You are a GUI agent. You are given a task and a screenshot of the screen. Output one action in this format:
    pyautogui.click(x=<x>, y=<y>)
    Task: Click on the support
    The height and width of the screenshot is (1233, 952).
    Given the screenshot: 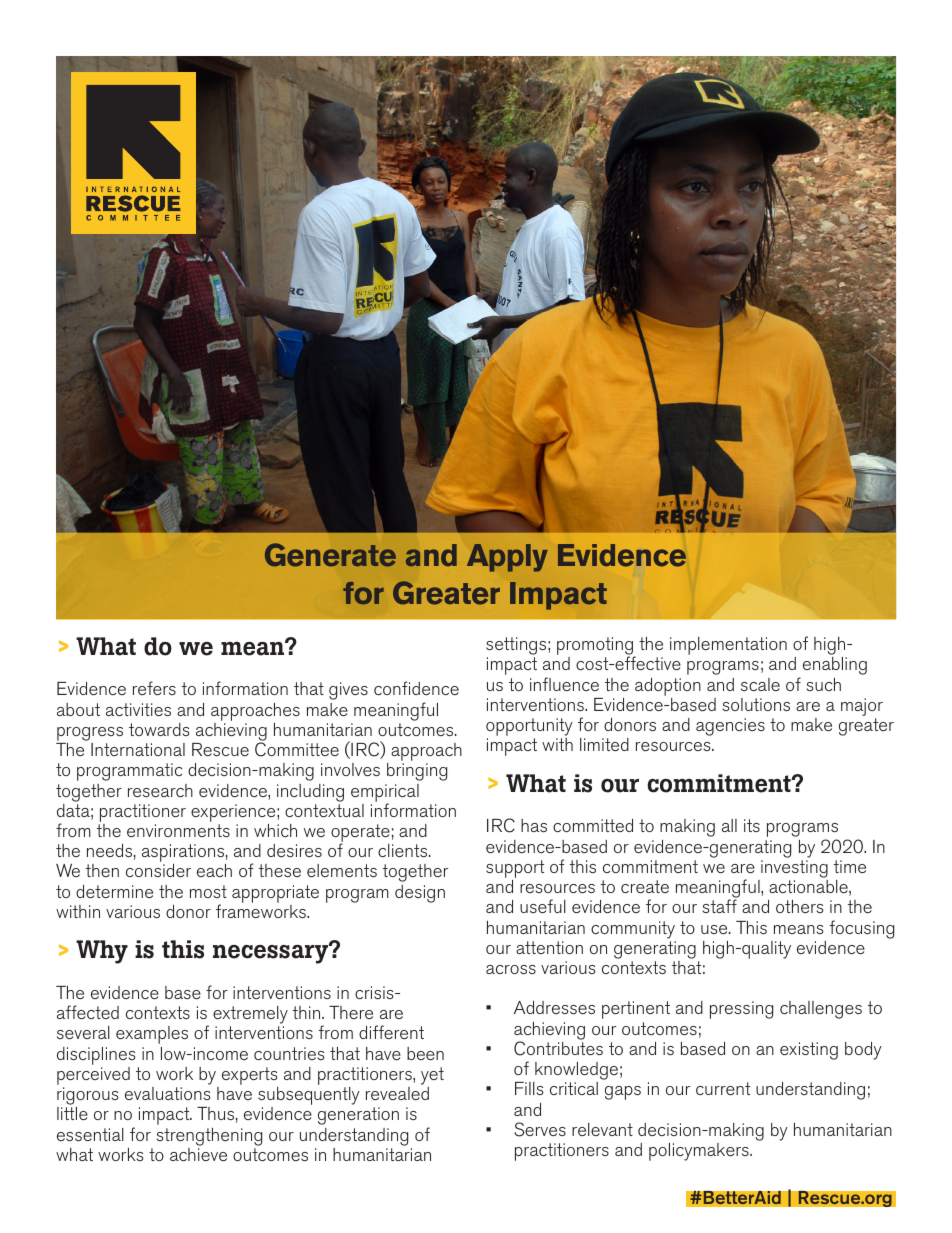 What is the action you would take?
    pyautogui.click(x=515, y=869)
